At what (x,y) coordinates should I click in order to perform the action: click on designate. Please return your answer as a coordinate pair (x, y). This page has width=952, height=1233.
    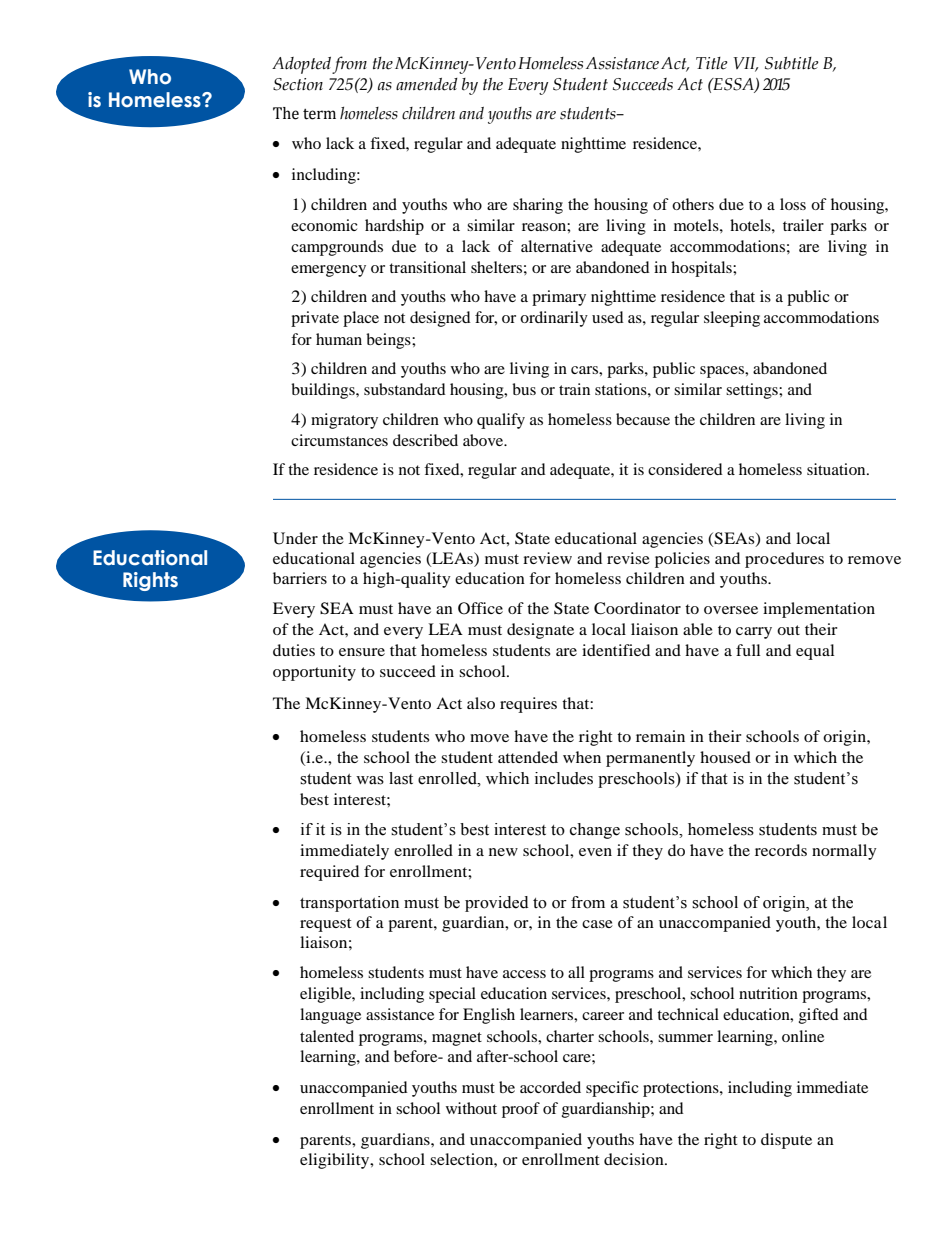
    Looking at the image, I should click on (540, 631).
